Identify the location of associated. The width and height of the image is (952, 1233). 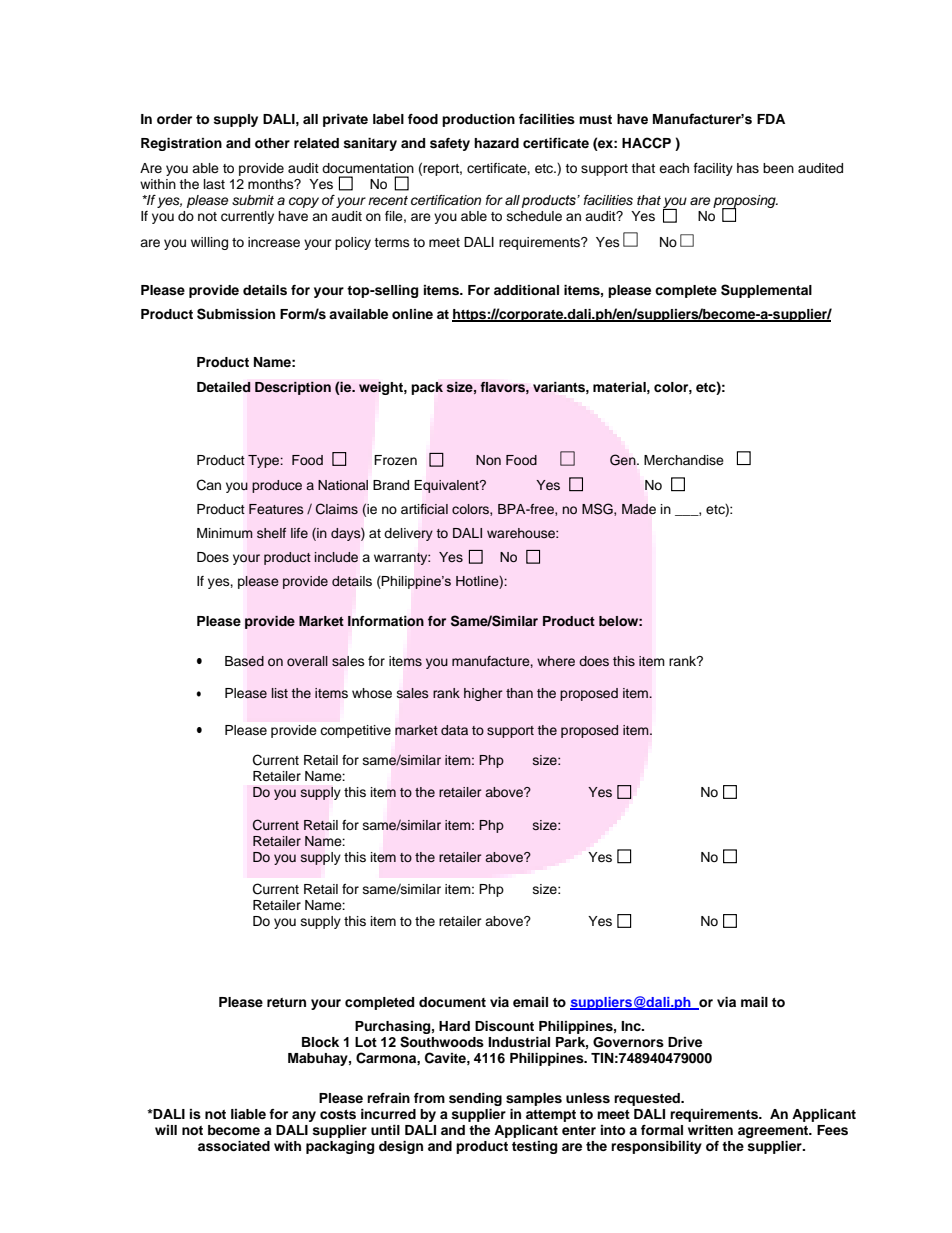
(234, 1146).
